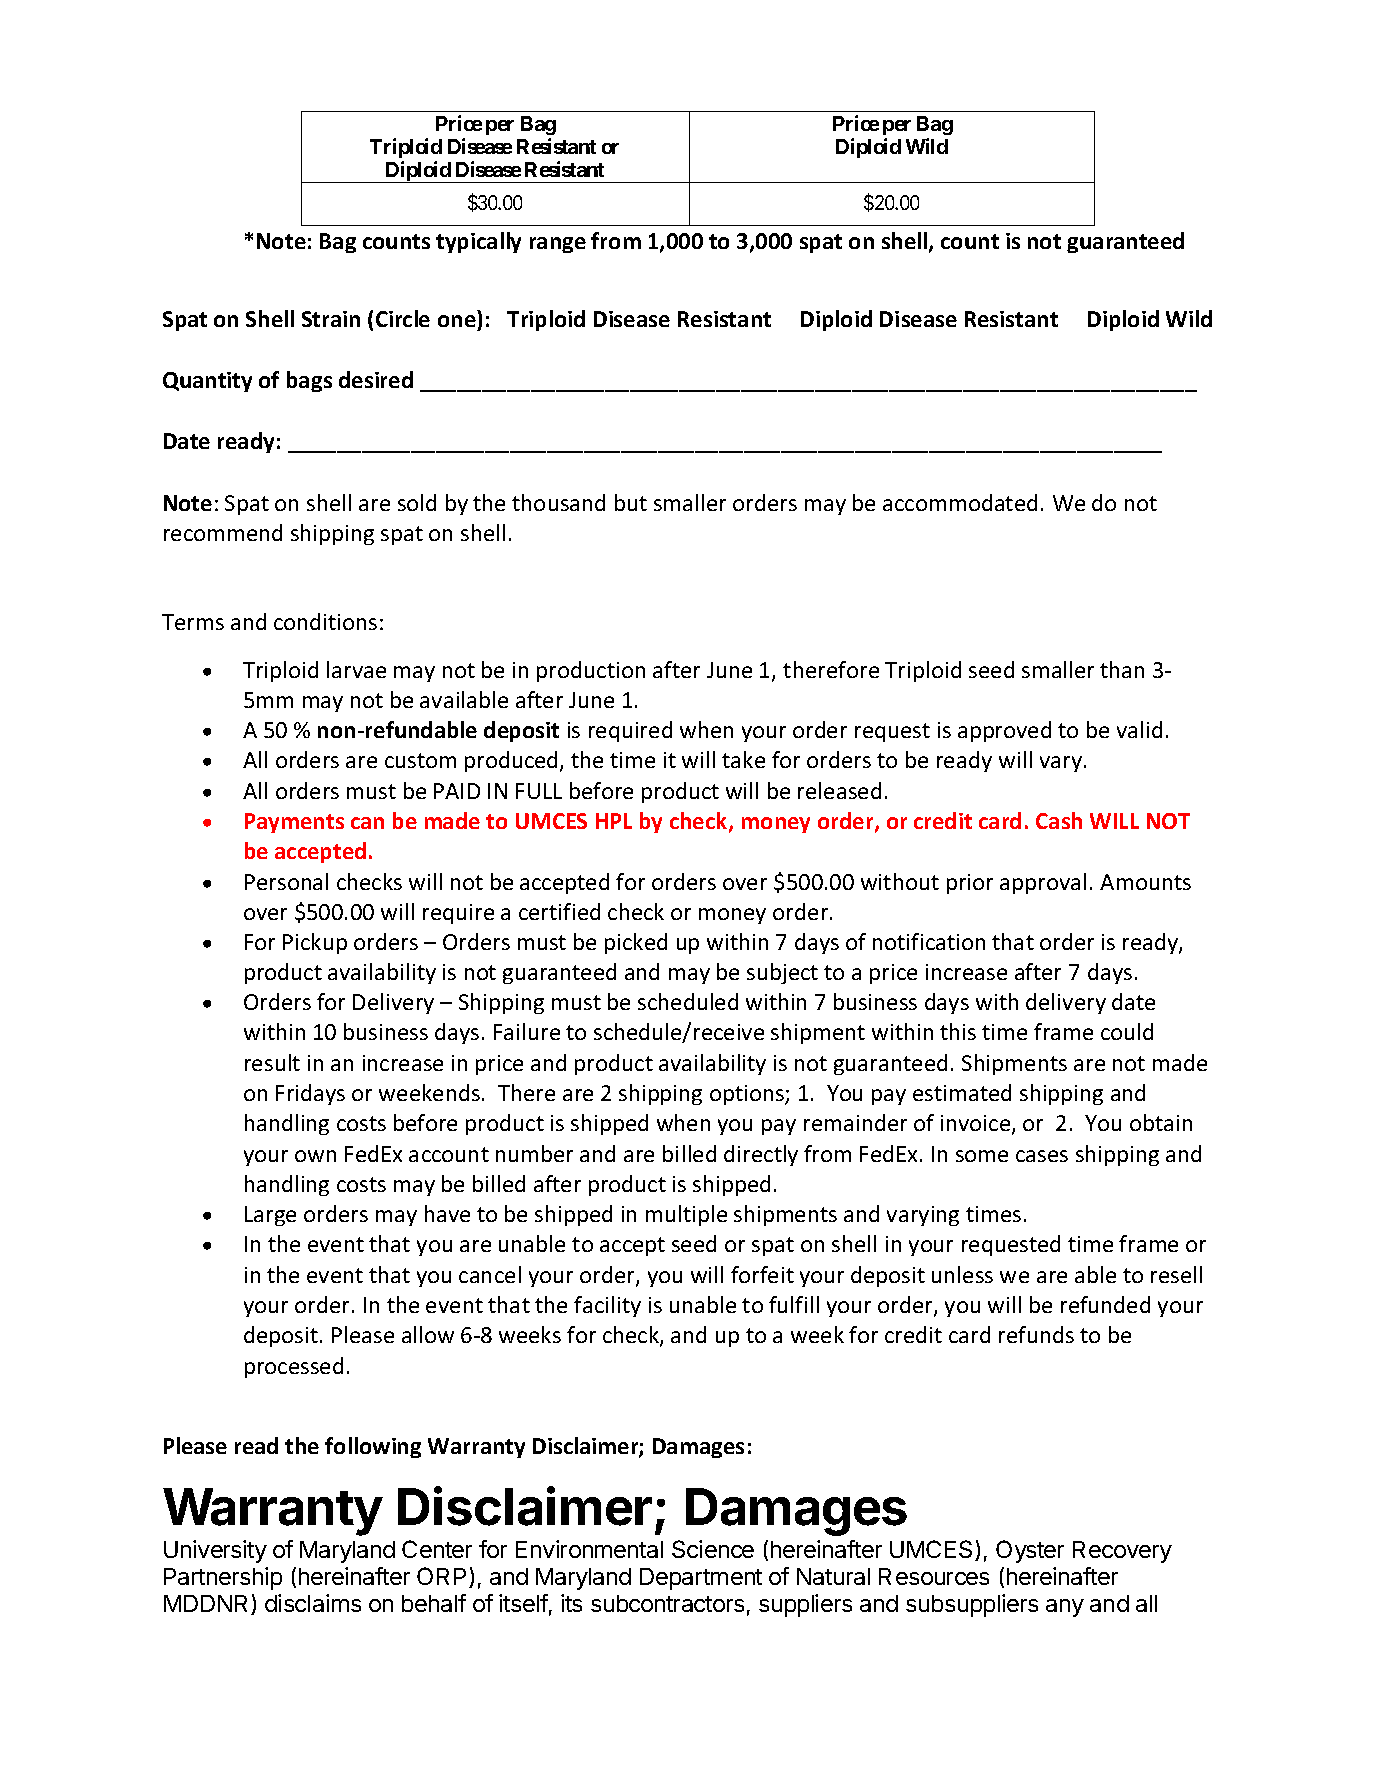 The height and width of the page is (1784, 1378). What do you see at coordinates (223, 532) in the page?
I see `recommend` at bounding box center [223, 532].
